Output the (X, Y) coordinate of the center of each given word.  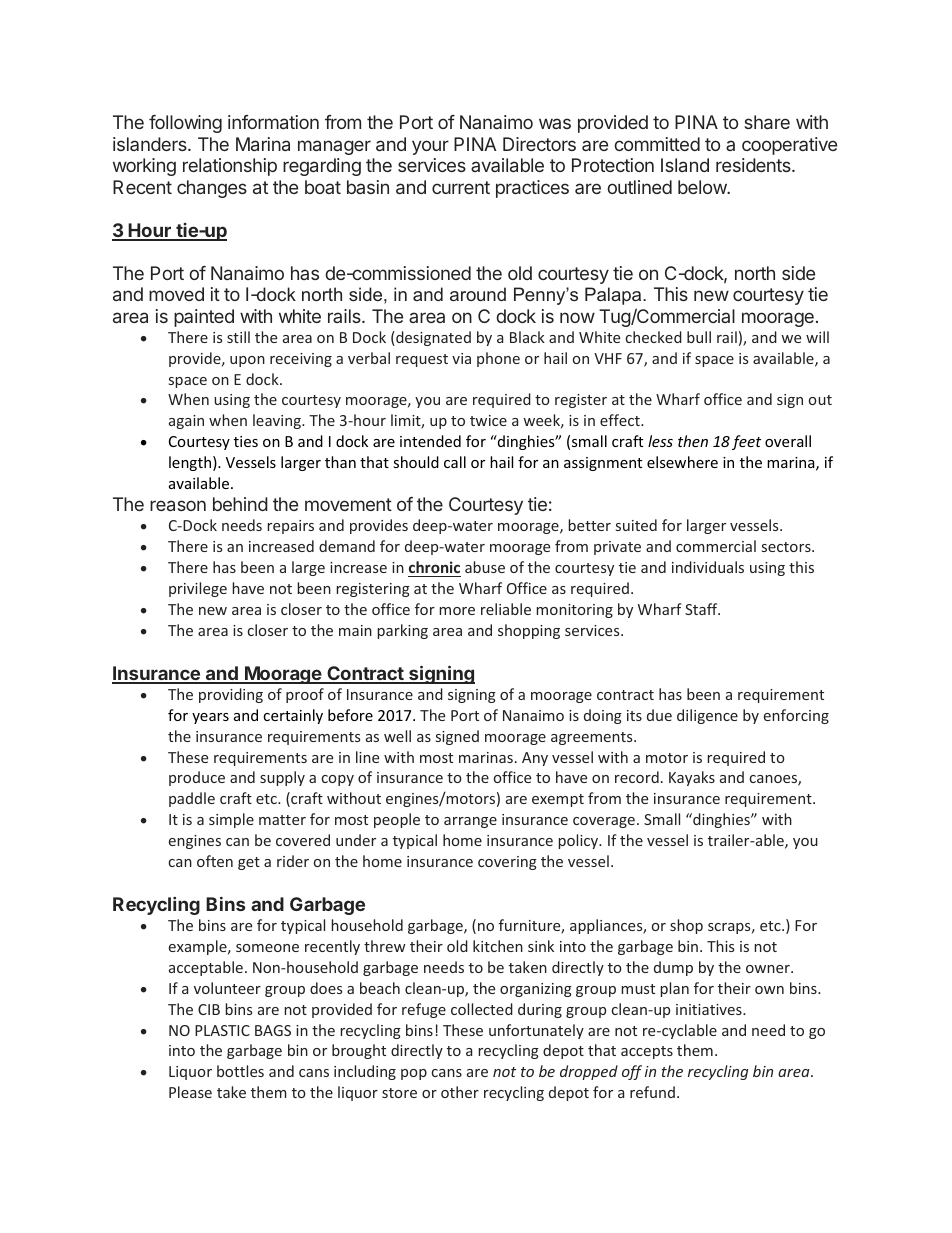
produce (197, 778)
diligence (707, 716)
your (430, 147)
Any (535, 759)
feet (746, 442)
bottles (240, 1071)
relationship (230, 167)
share (767, 122)
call (455, 462)
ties (246, 441)
